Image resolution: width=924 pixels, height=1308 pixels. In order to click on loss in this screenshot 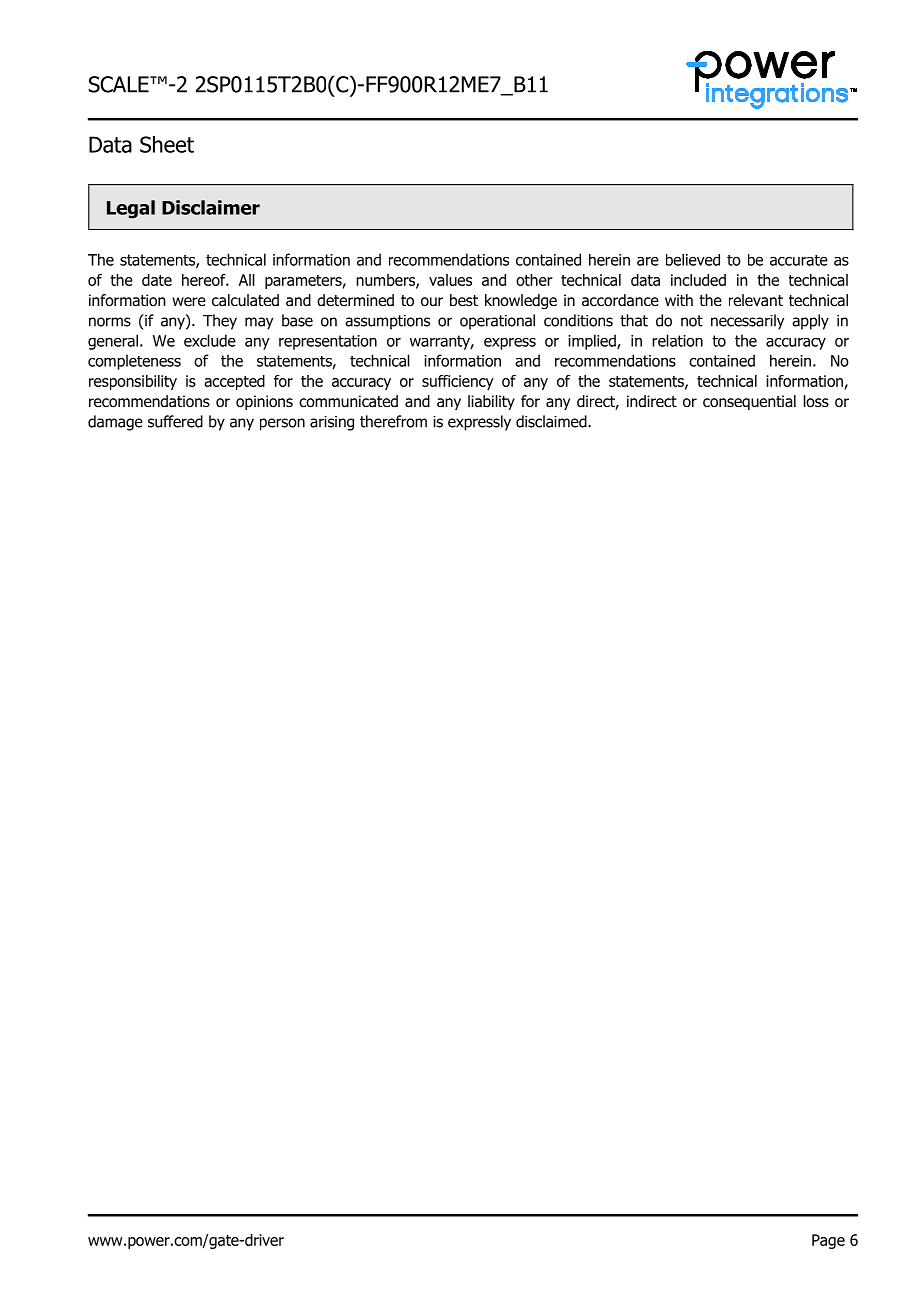, I will do `click(816, 401)`.
